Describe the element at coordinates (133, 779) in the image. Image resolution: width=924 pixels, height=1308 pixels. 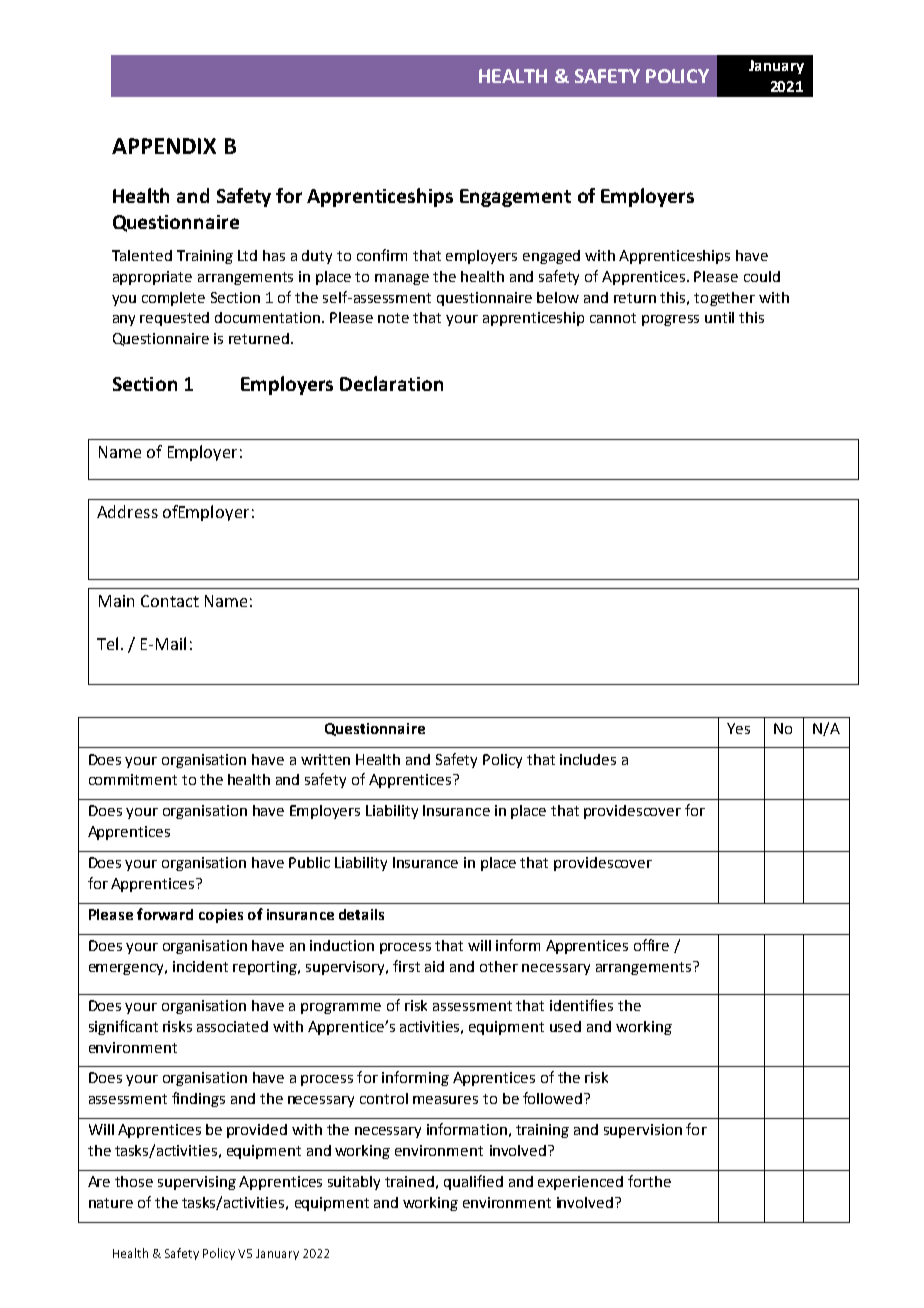
I see `commitment` at that location.
